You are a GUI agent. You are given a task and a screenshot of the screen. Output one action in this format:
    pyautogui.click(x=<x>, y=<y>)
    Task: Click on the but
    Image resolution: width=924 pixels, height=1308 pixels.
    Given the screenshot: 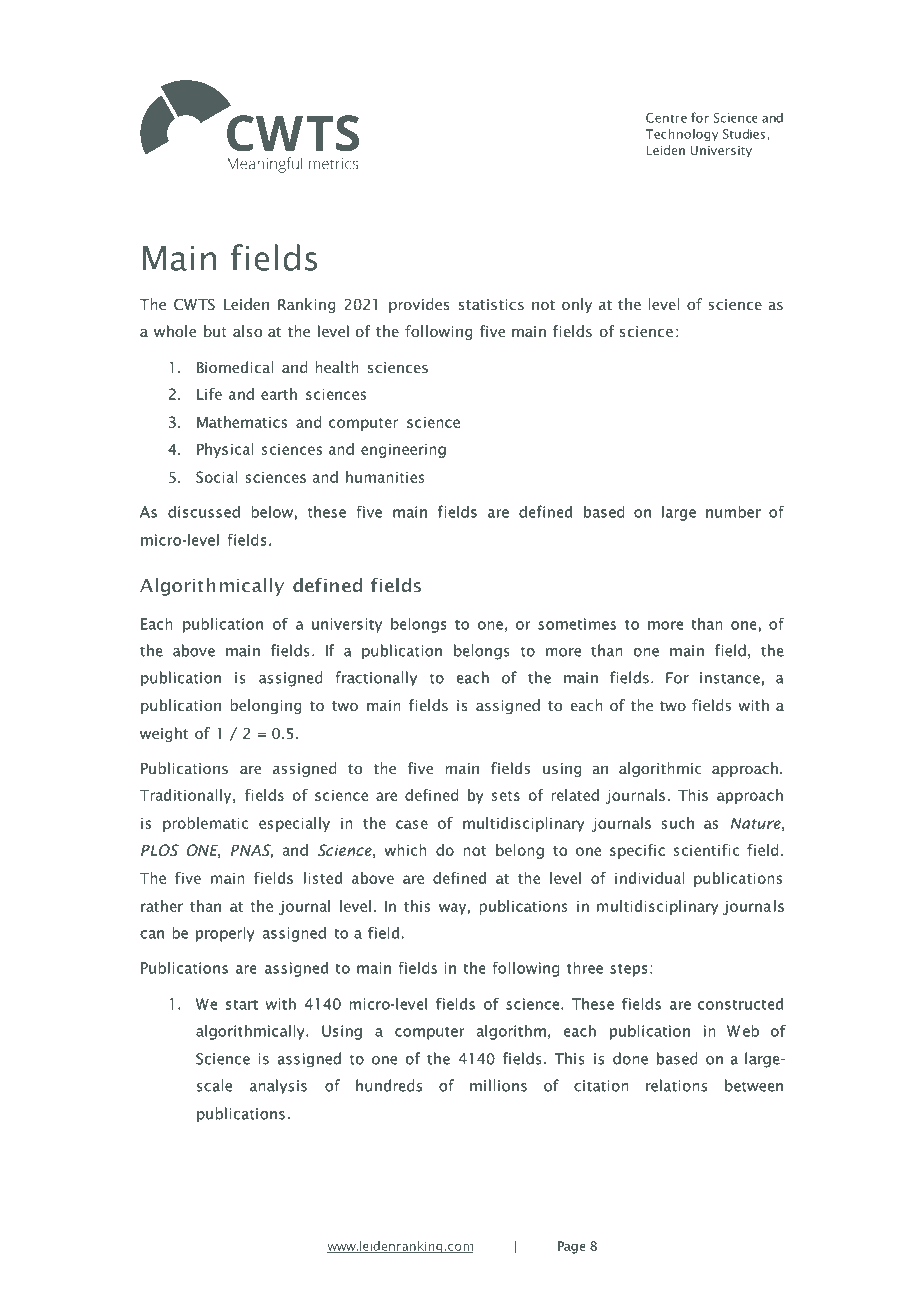 What is the action you would take?
    pyautogui.click(x=215, y=331)
